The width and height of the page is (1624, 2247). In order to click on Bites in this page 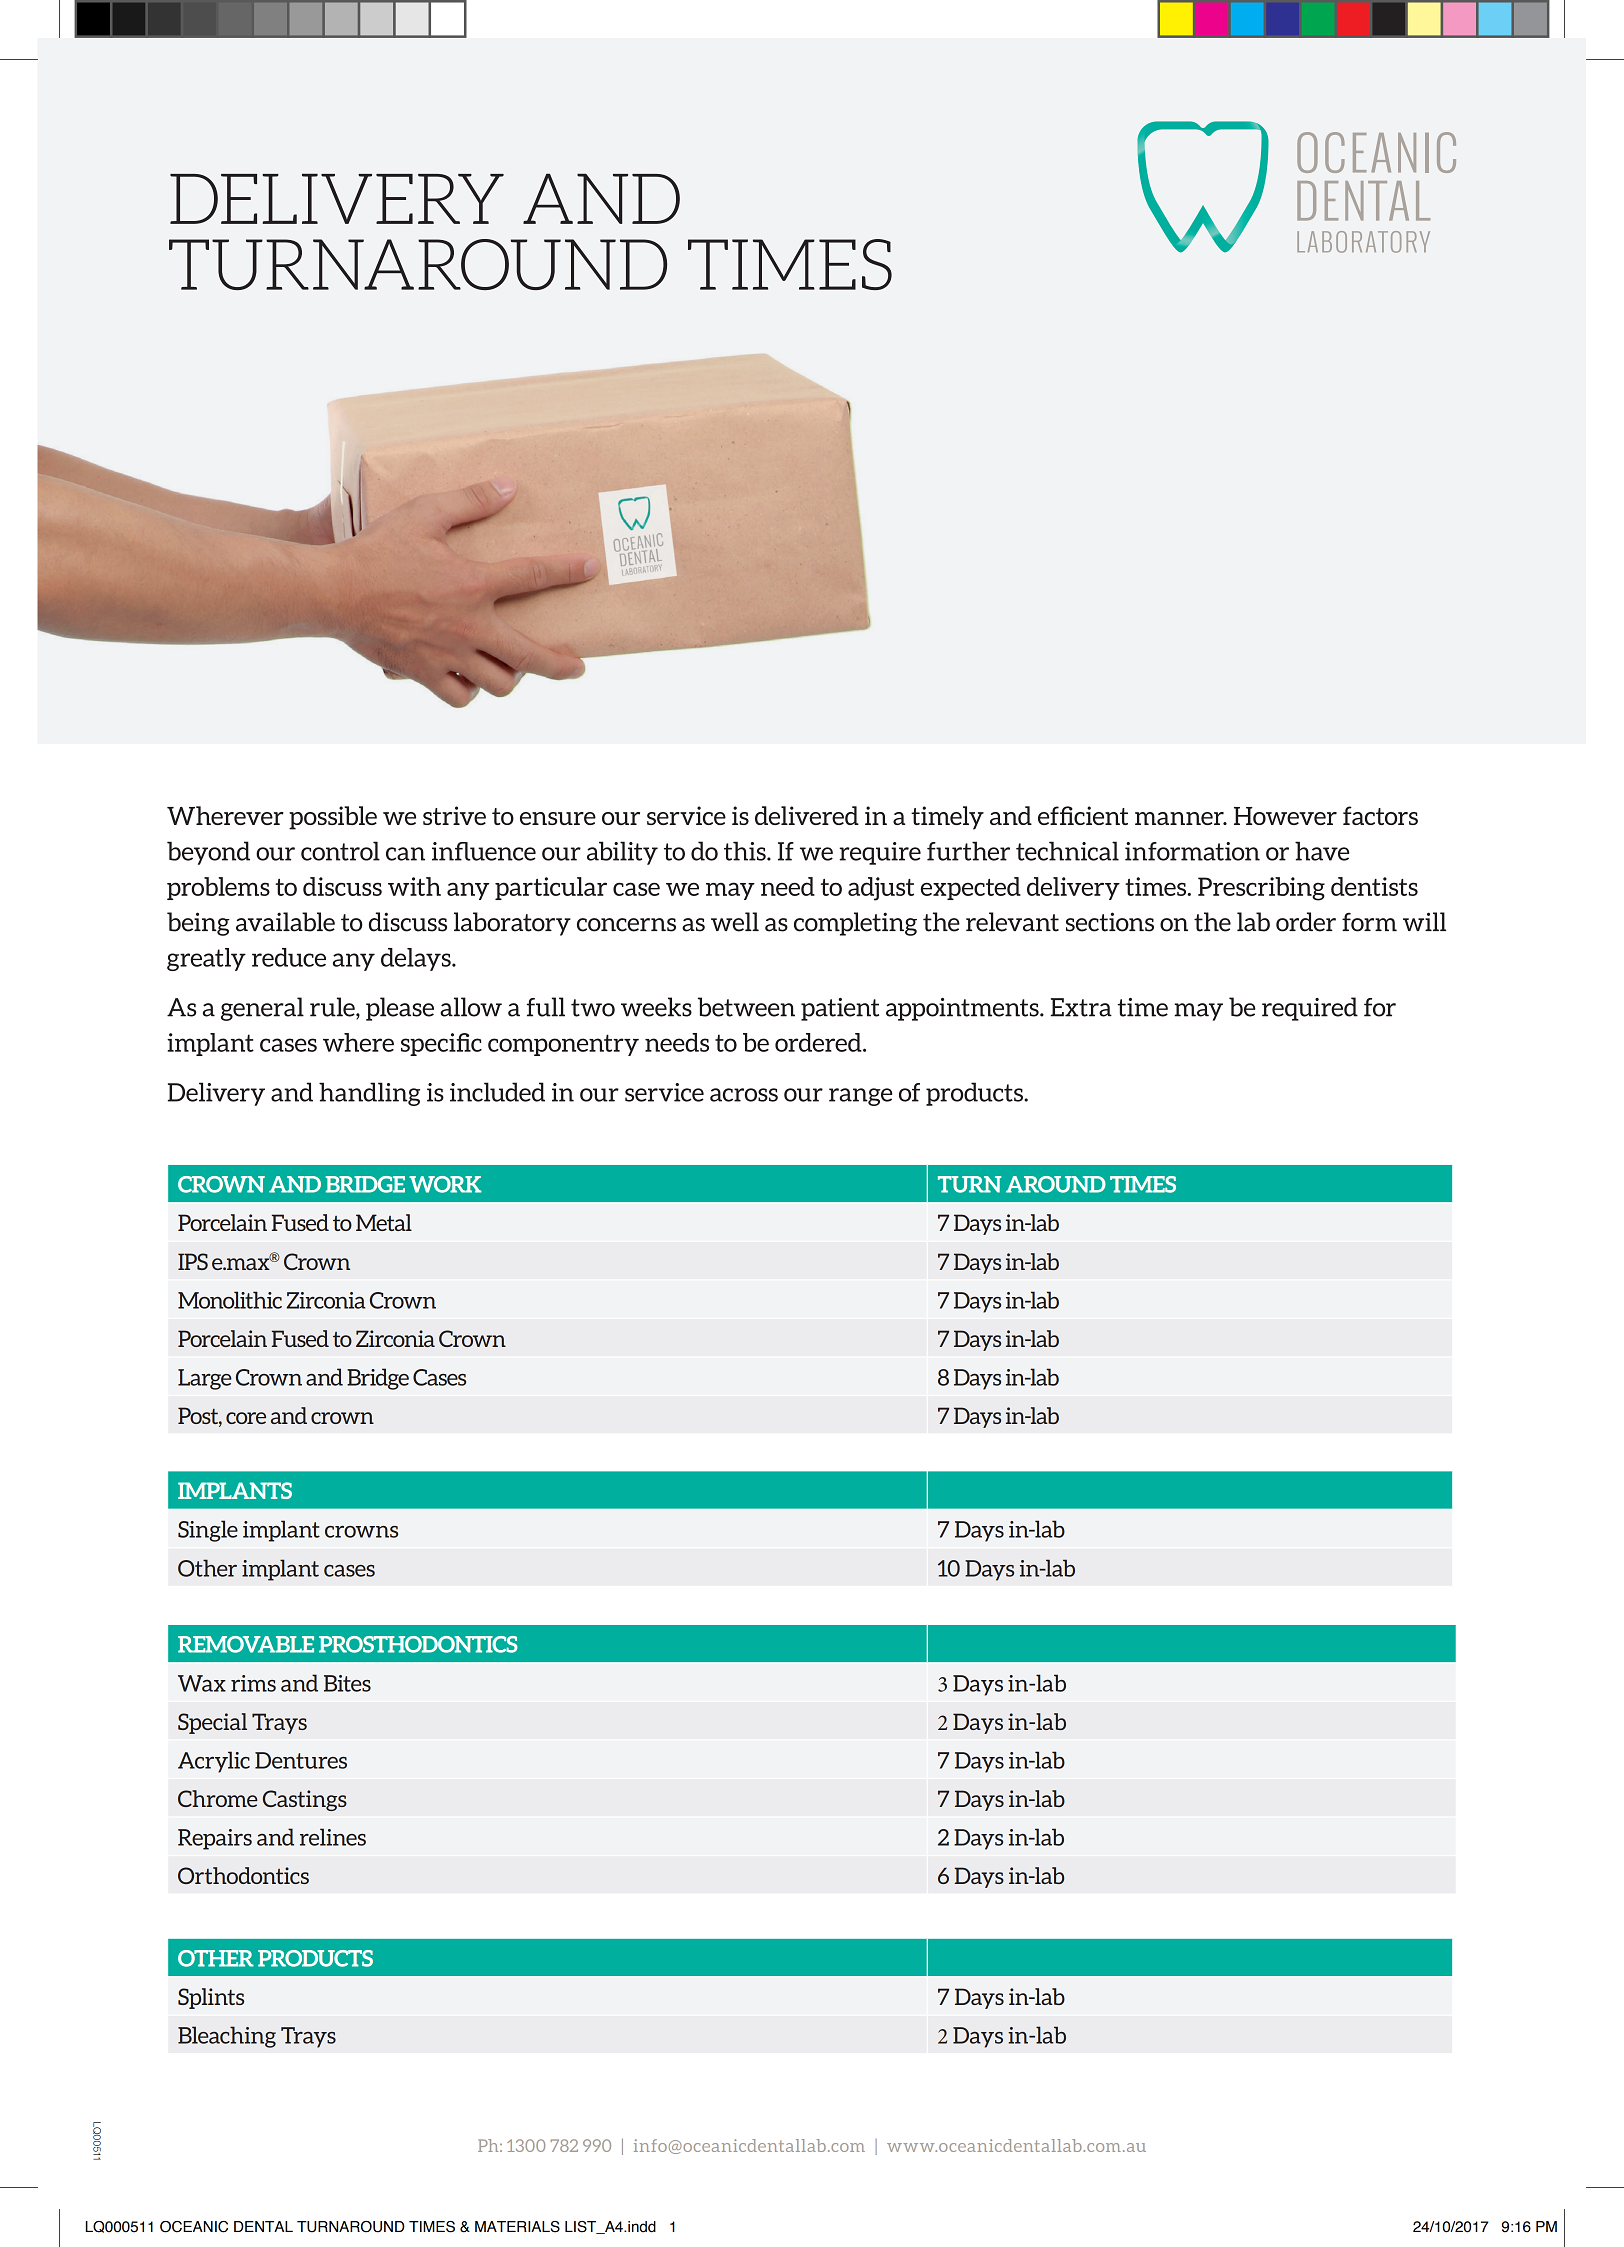, I will do `click(347, 1683)`.
